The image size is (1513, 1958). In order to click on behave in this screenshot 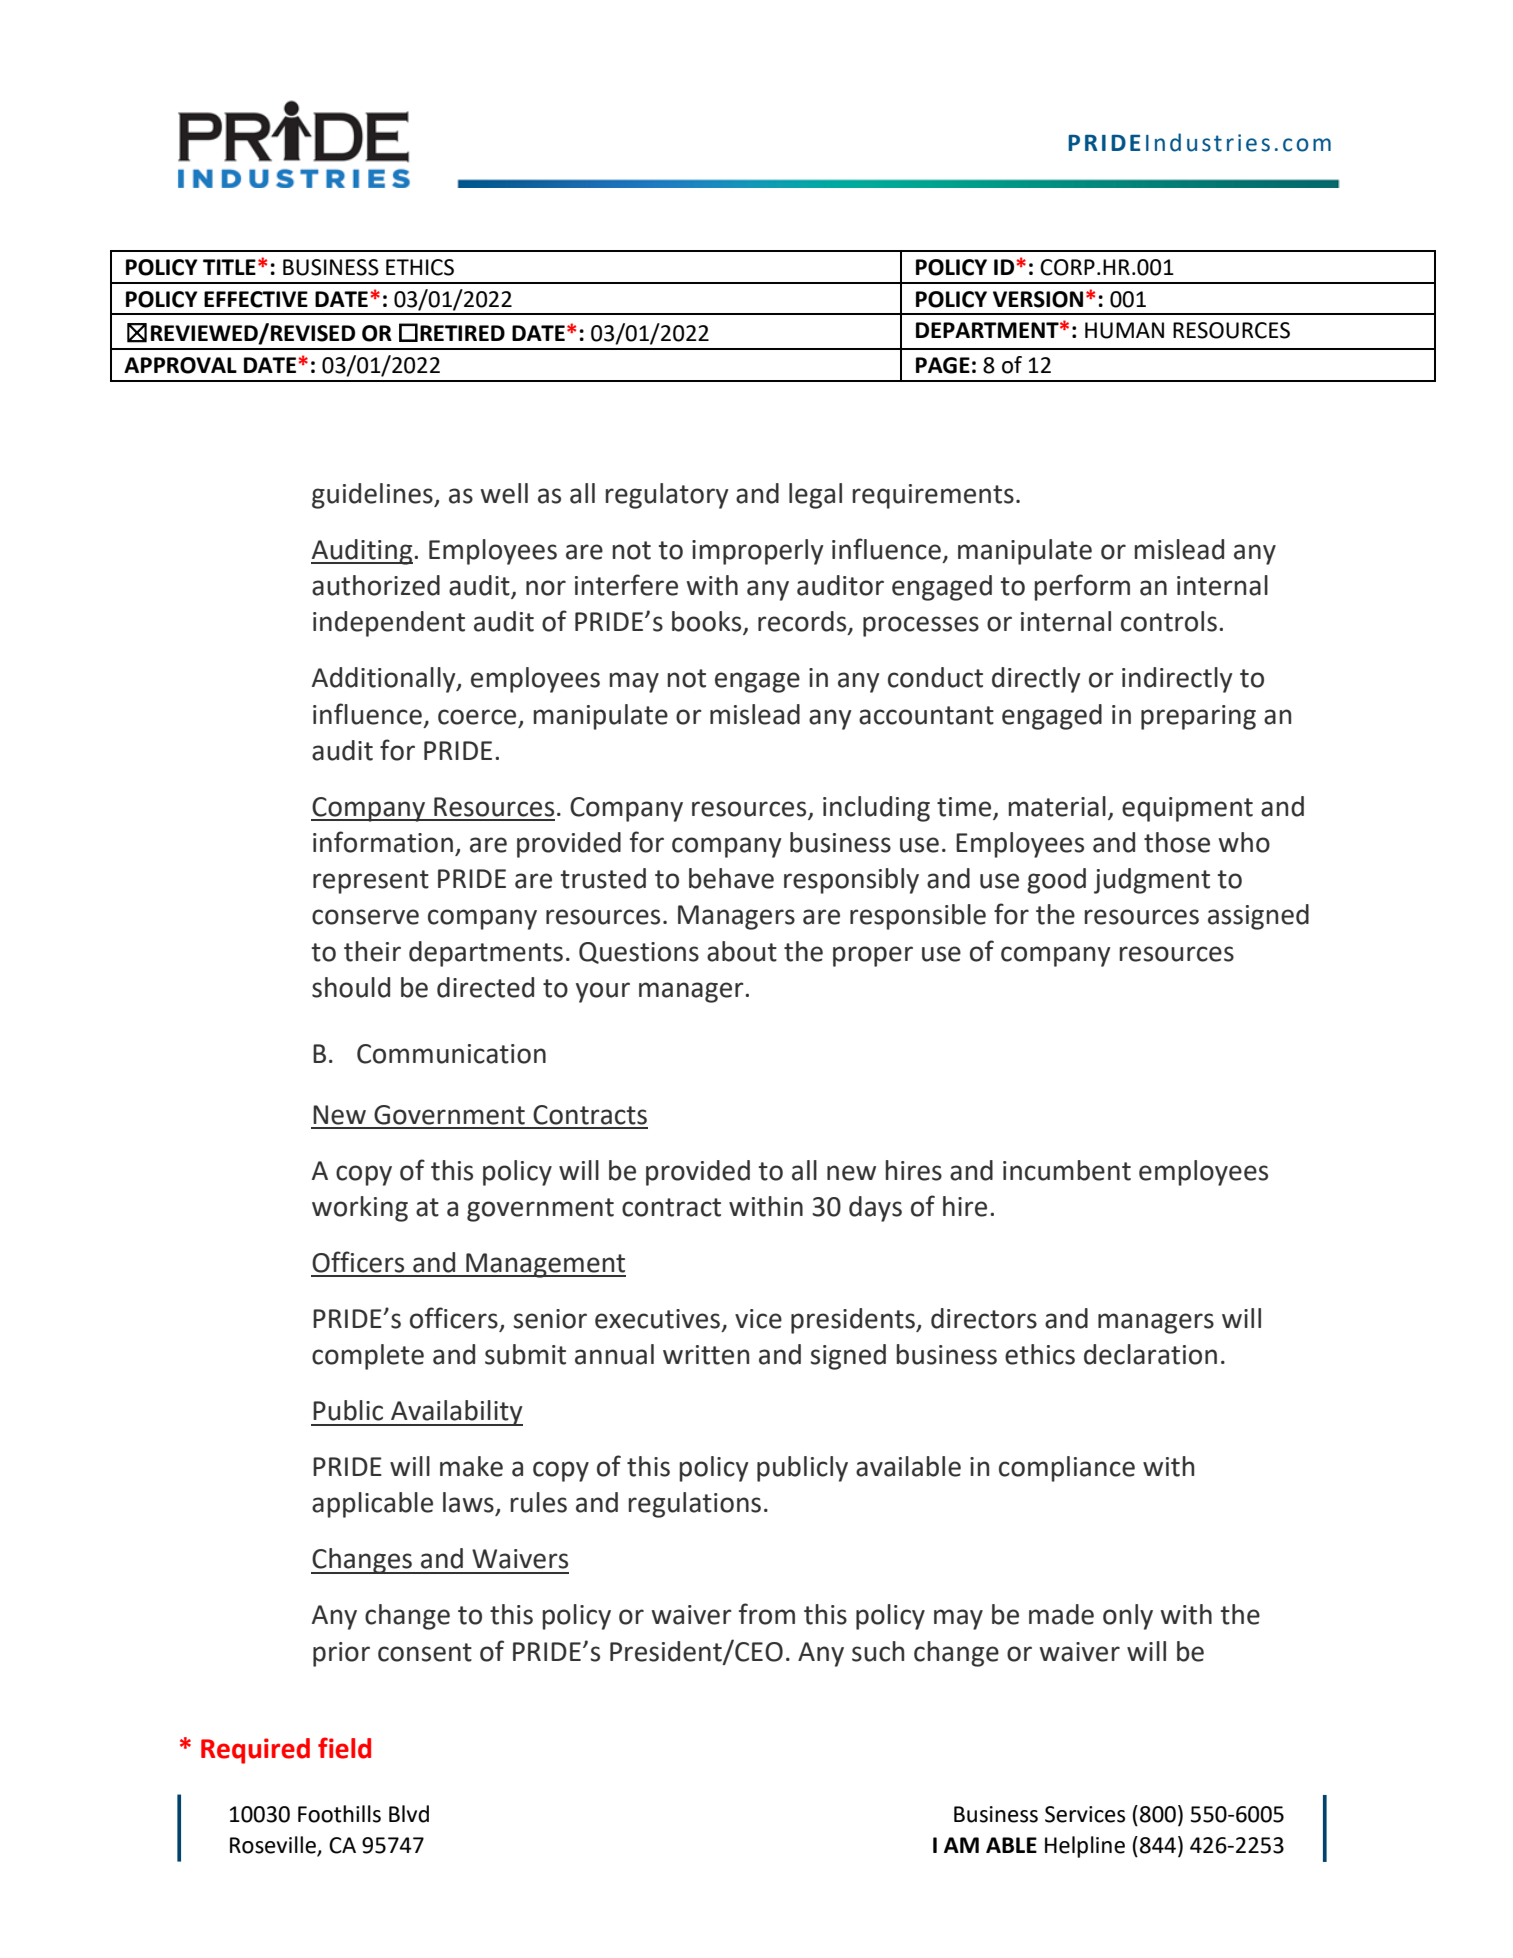, I will do `click(731, 878)`.
